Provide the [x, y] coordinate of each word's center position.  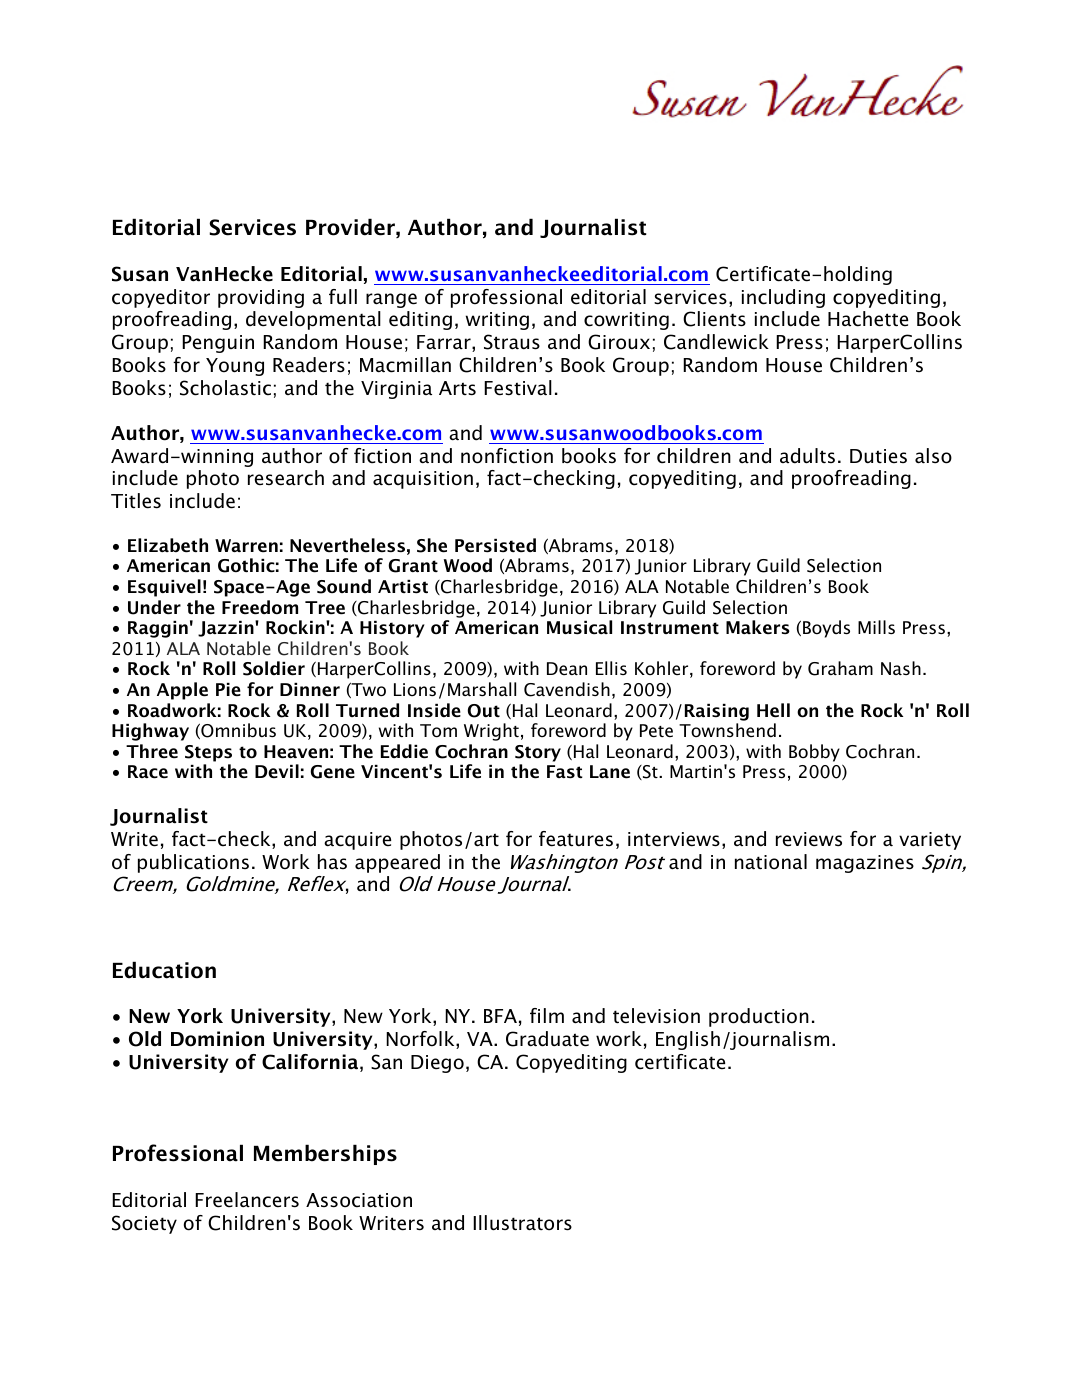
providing [261, 298]
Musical [579, 627]
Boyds [826, 629]
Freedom [260, 607]
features [576, 839]
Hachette [868, 319]
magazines [865, 864]
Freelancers [247, 1200]
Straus [512, 342]
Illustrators [522, 1223]
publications [193, 863]
